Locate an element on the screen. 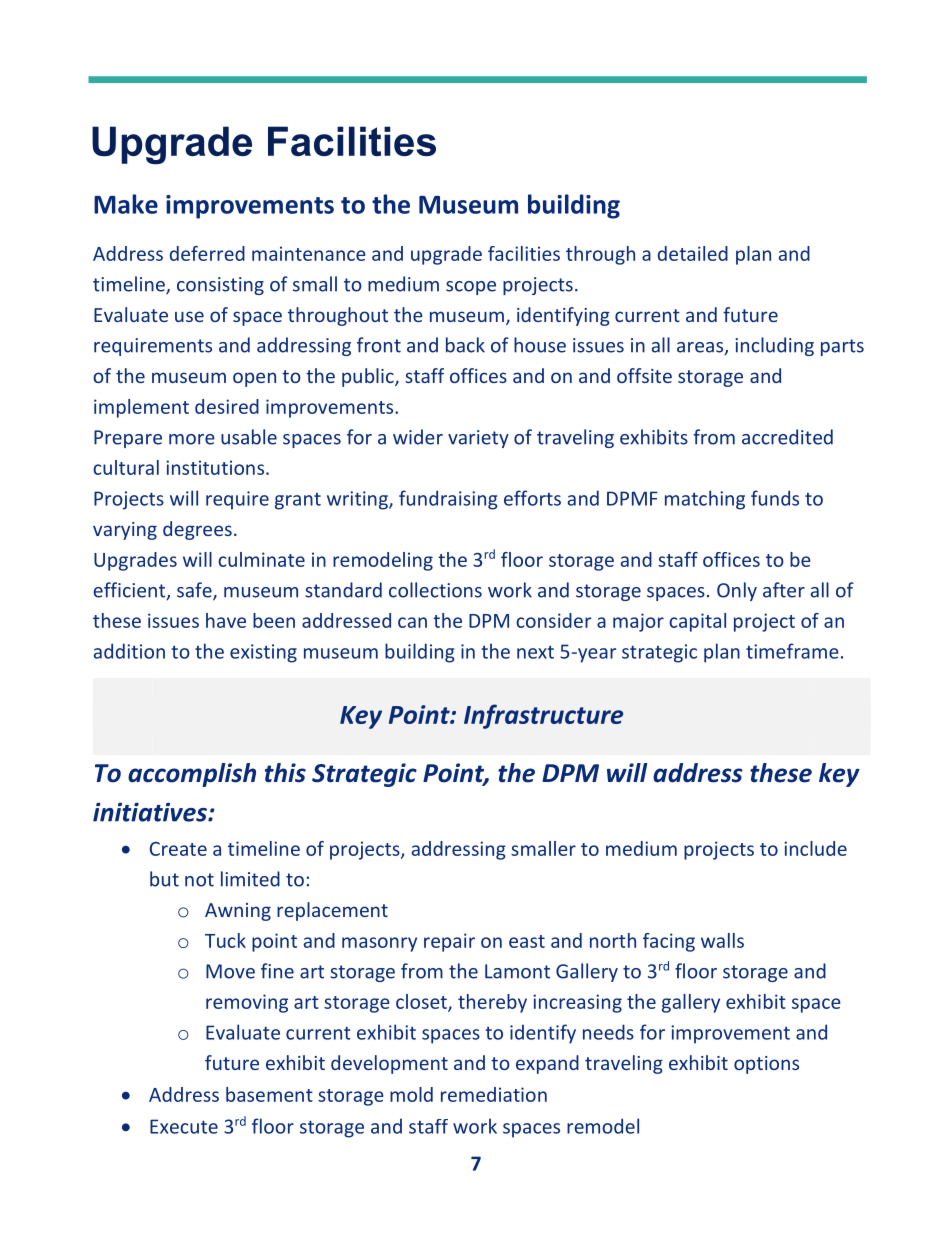 This screenshot has width=952, height=1233. walls is located at coordinates (722, 940).
